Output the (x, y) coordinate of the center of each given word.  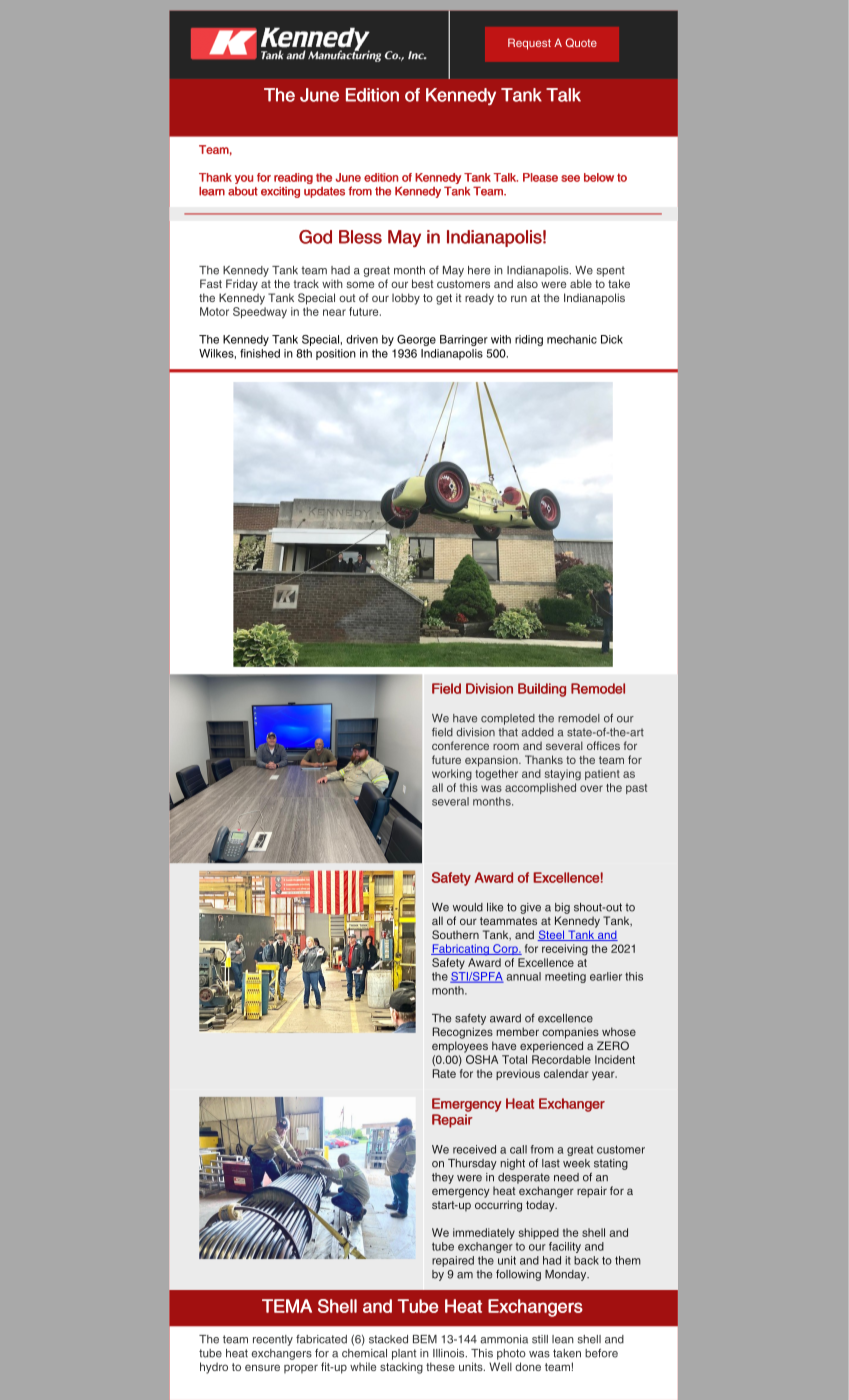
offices (603, 745)
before (601, 1353)
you (244, 179)
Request (529, 44)
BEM (425, 1339)
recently (273, 1340)
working (452, 775)
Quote (581, 43)
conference (460, 745)
